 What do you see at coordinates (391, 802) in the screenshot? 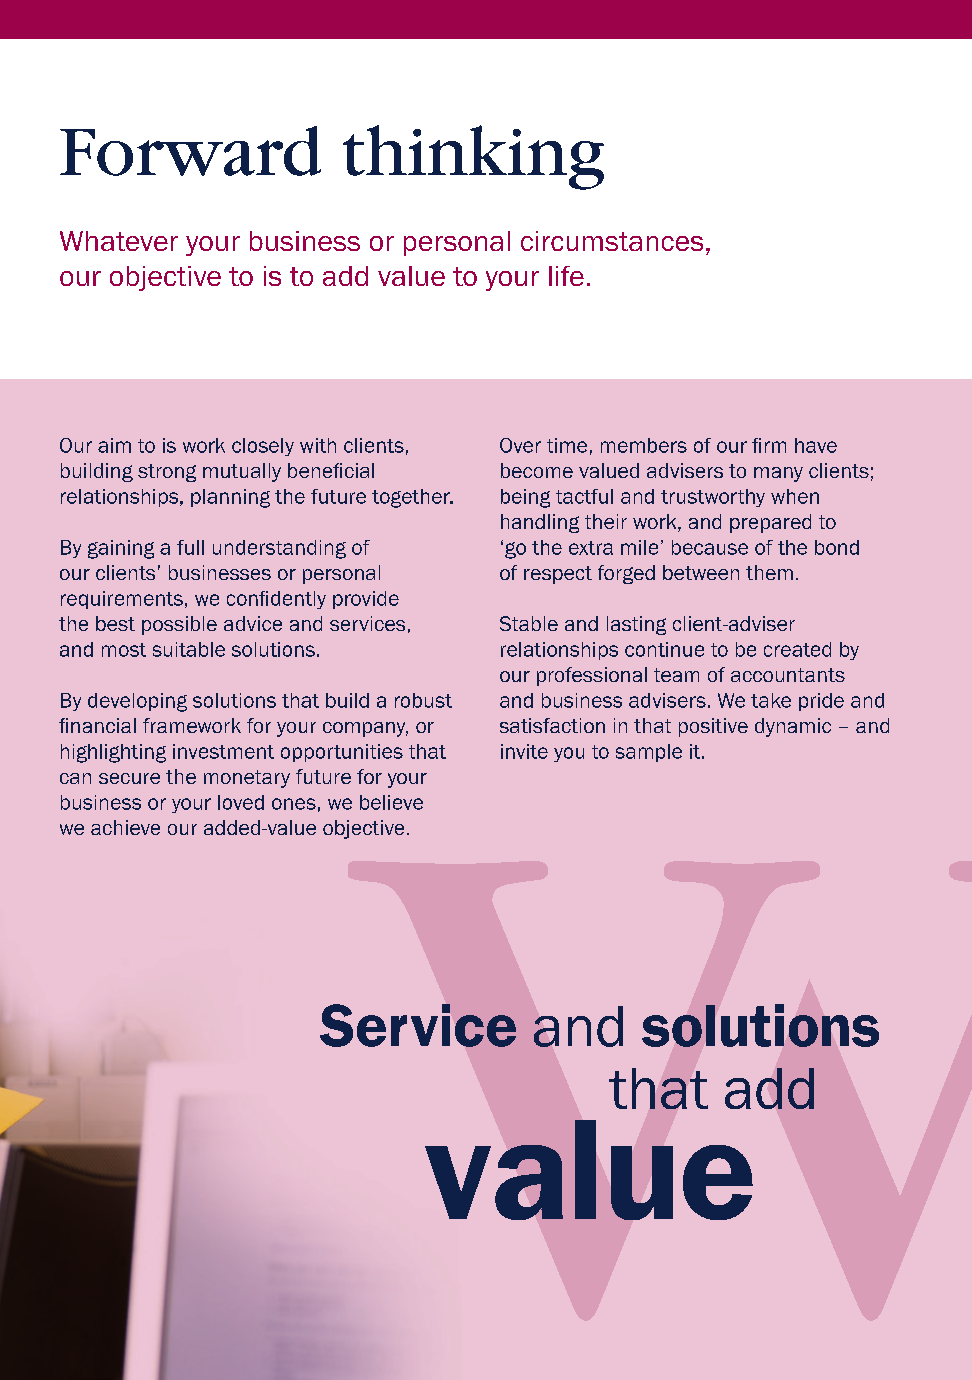
I see `believe` at bounding box center [391, 802].
